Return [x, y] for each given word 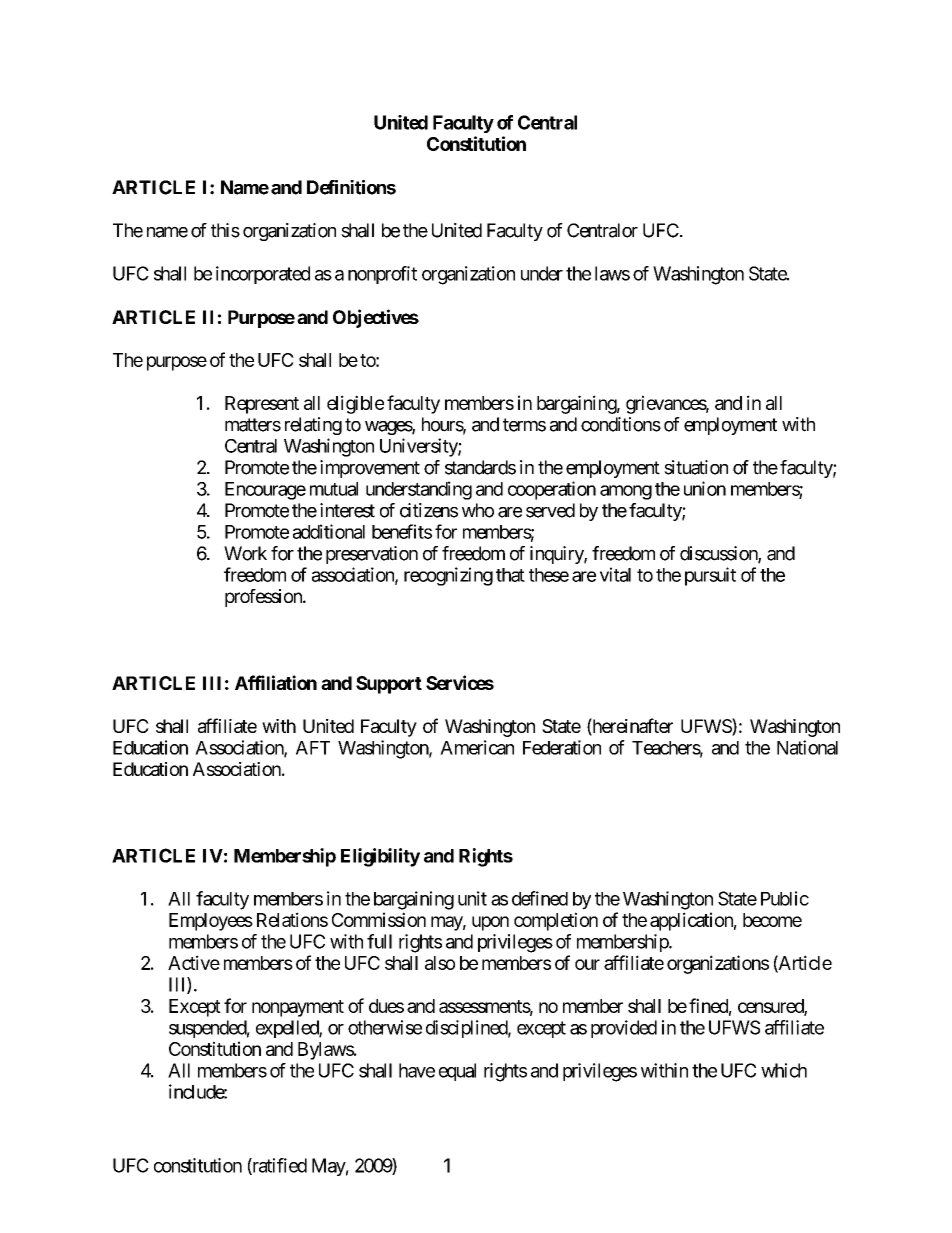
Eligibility [380, 857]
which [784, 1070]
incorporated [263, 275]
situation [696, 467]
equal [457, 1072]
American [477, 747]
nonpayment [298, 1008]
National [807, 747]
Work [245, 553]
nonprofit [382, 275]
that [510, 575]
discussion [719, 554]
